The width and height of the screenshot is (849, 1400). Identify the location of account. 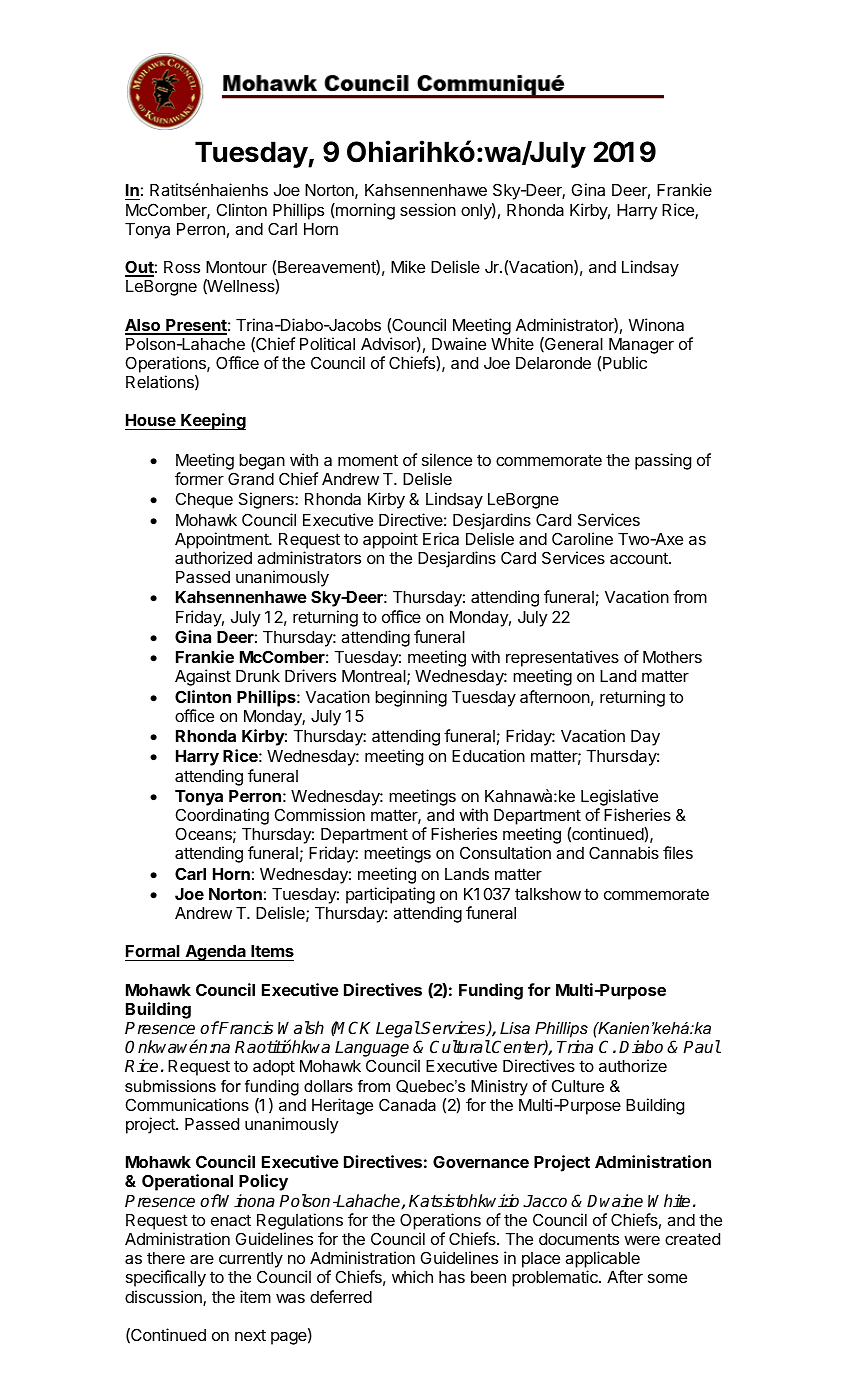
(640, 558).
